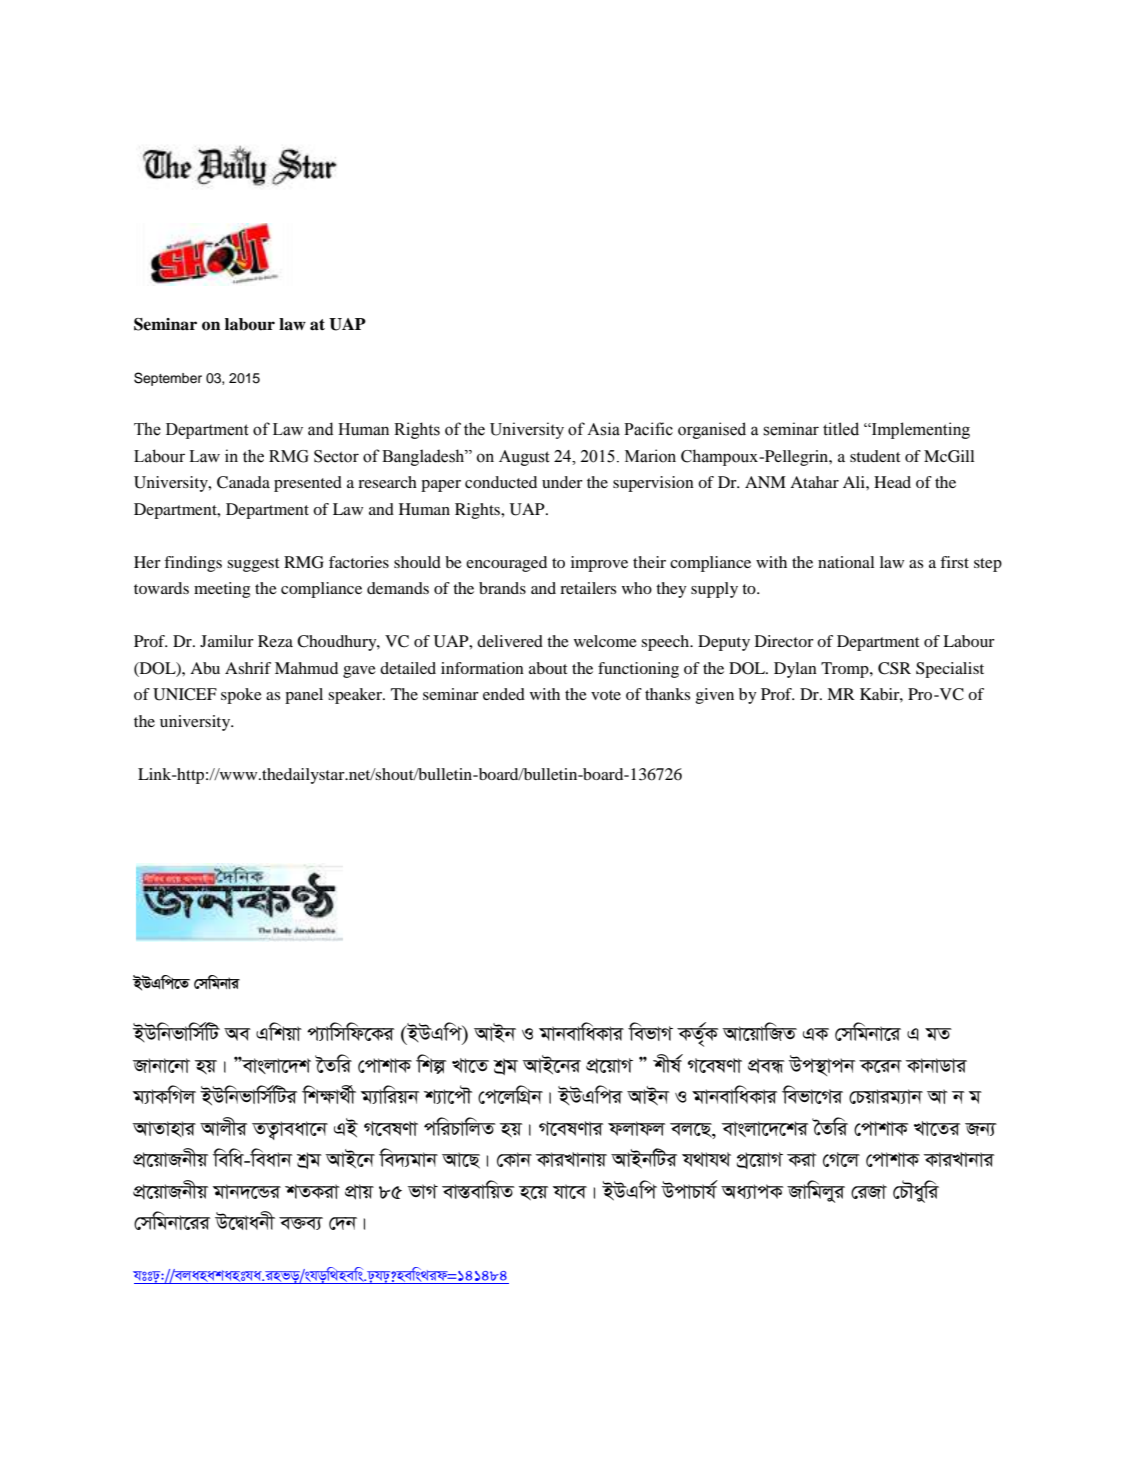 This screenshot has height=1472, width=1137. I want to click on Director, so click(784, 641).
